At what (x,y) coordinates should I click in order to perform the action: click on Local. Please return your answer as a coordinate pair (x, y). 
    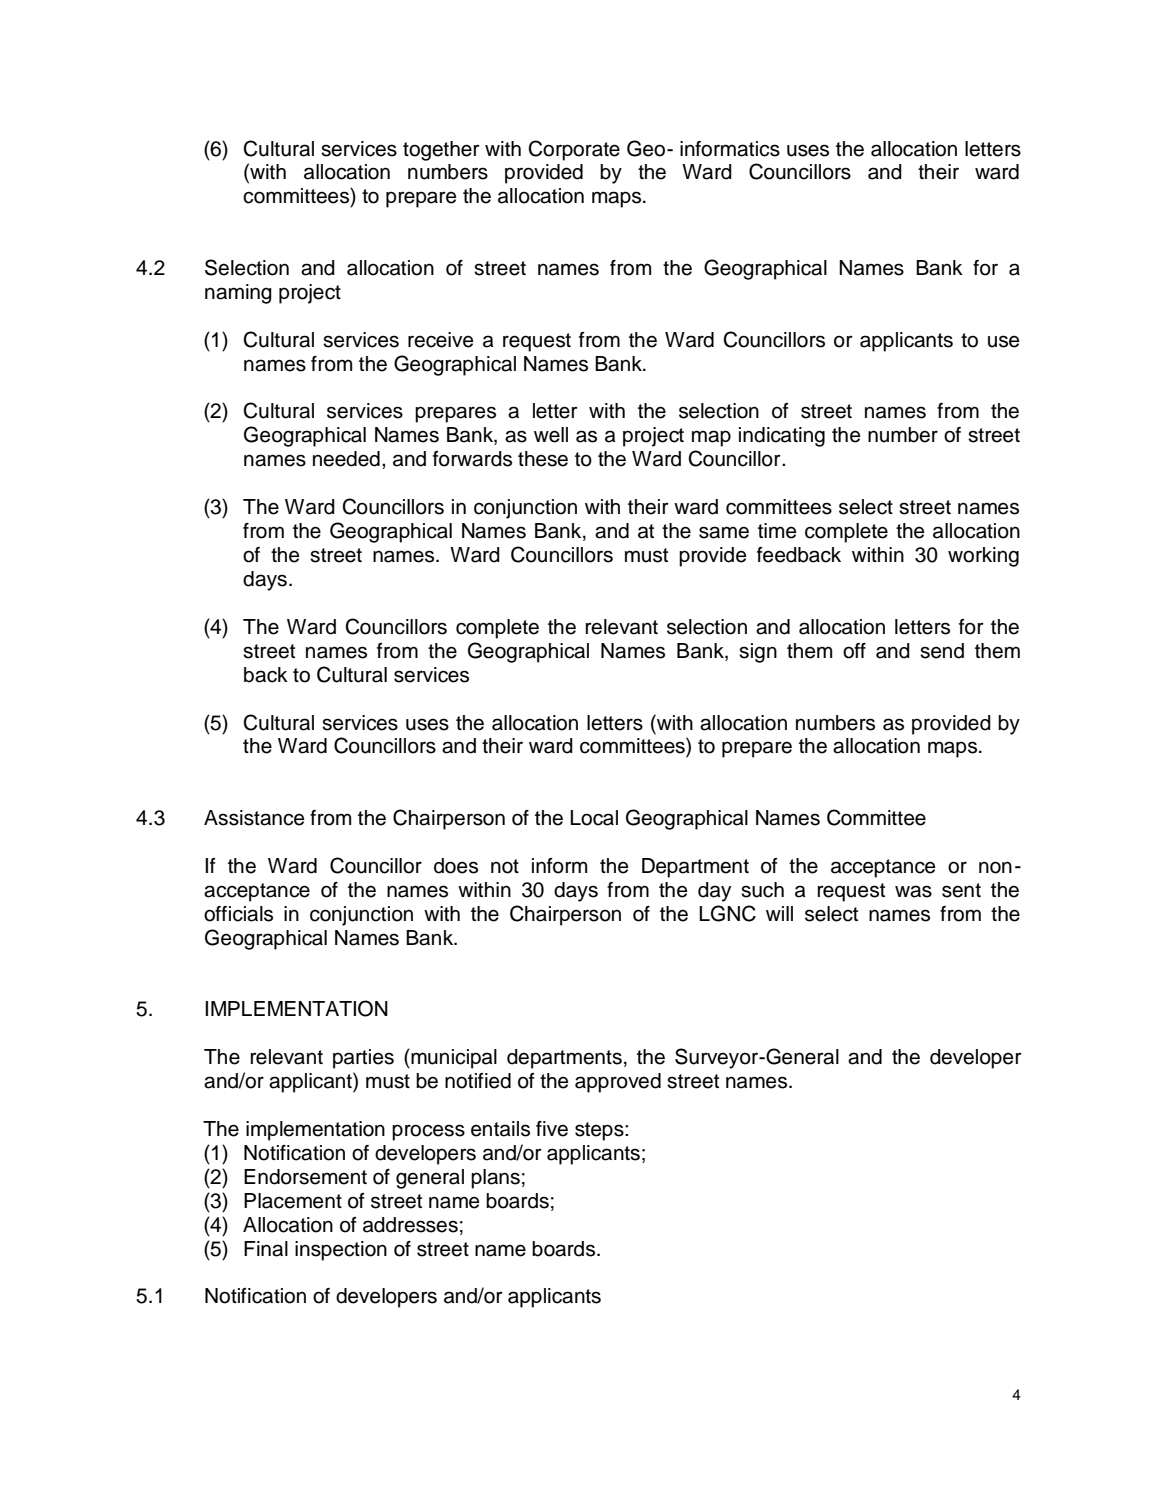
    Looking at the image, I should click on (594, 818).
